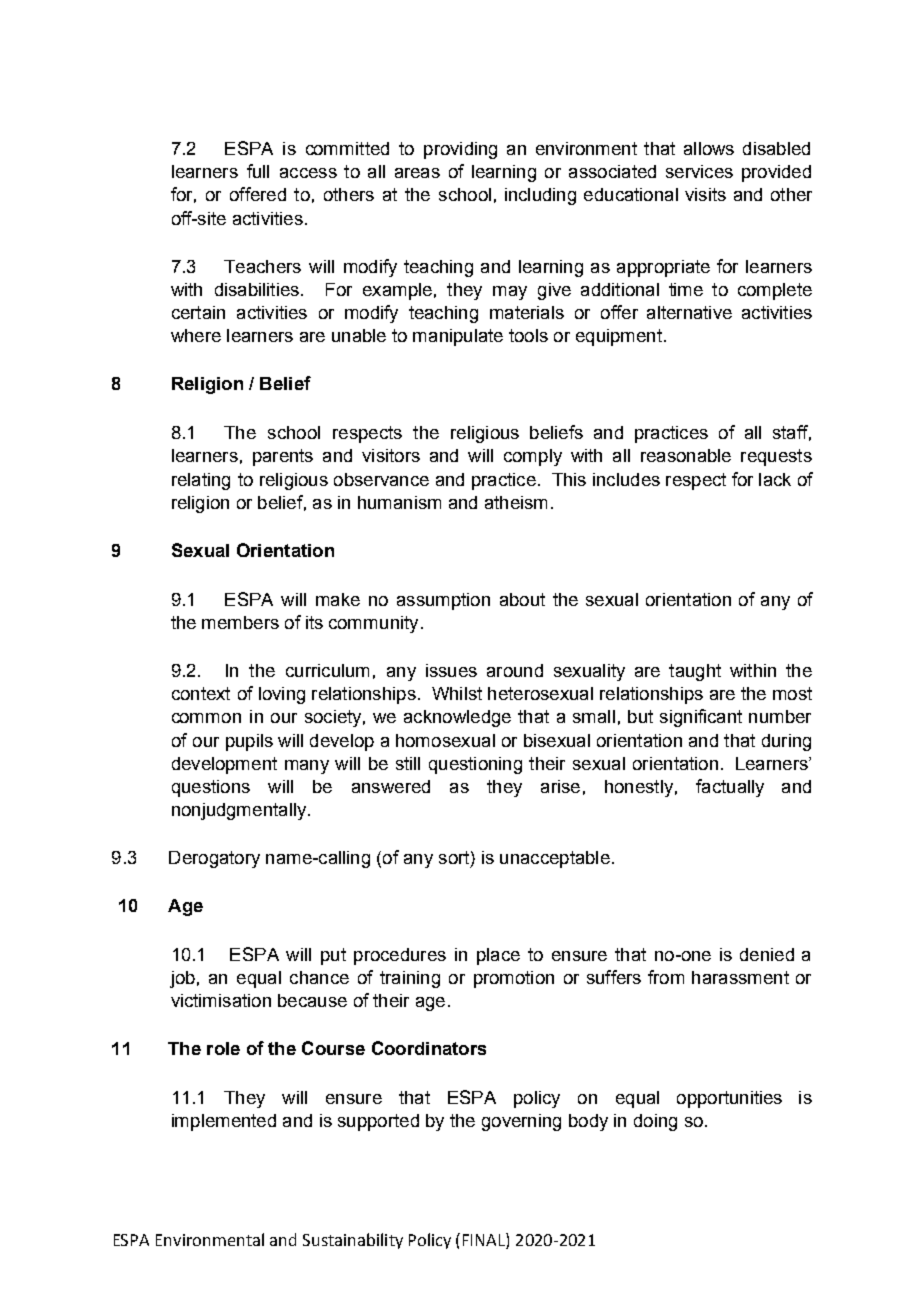 The height and width of the screenshot is (1308, 924). I want to click on harassment, so click(740, 977).
